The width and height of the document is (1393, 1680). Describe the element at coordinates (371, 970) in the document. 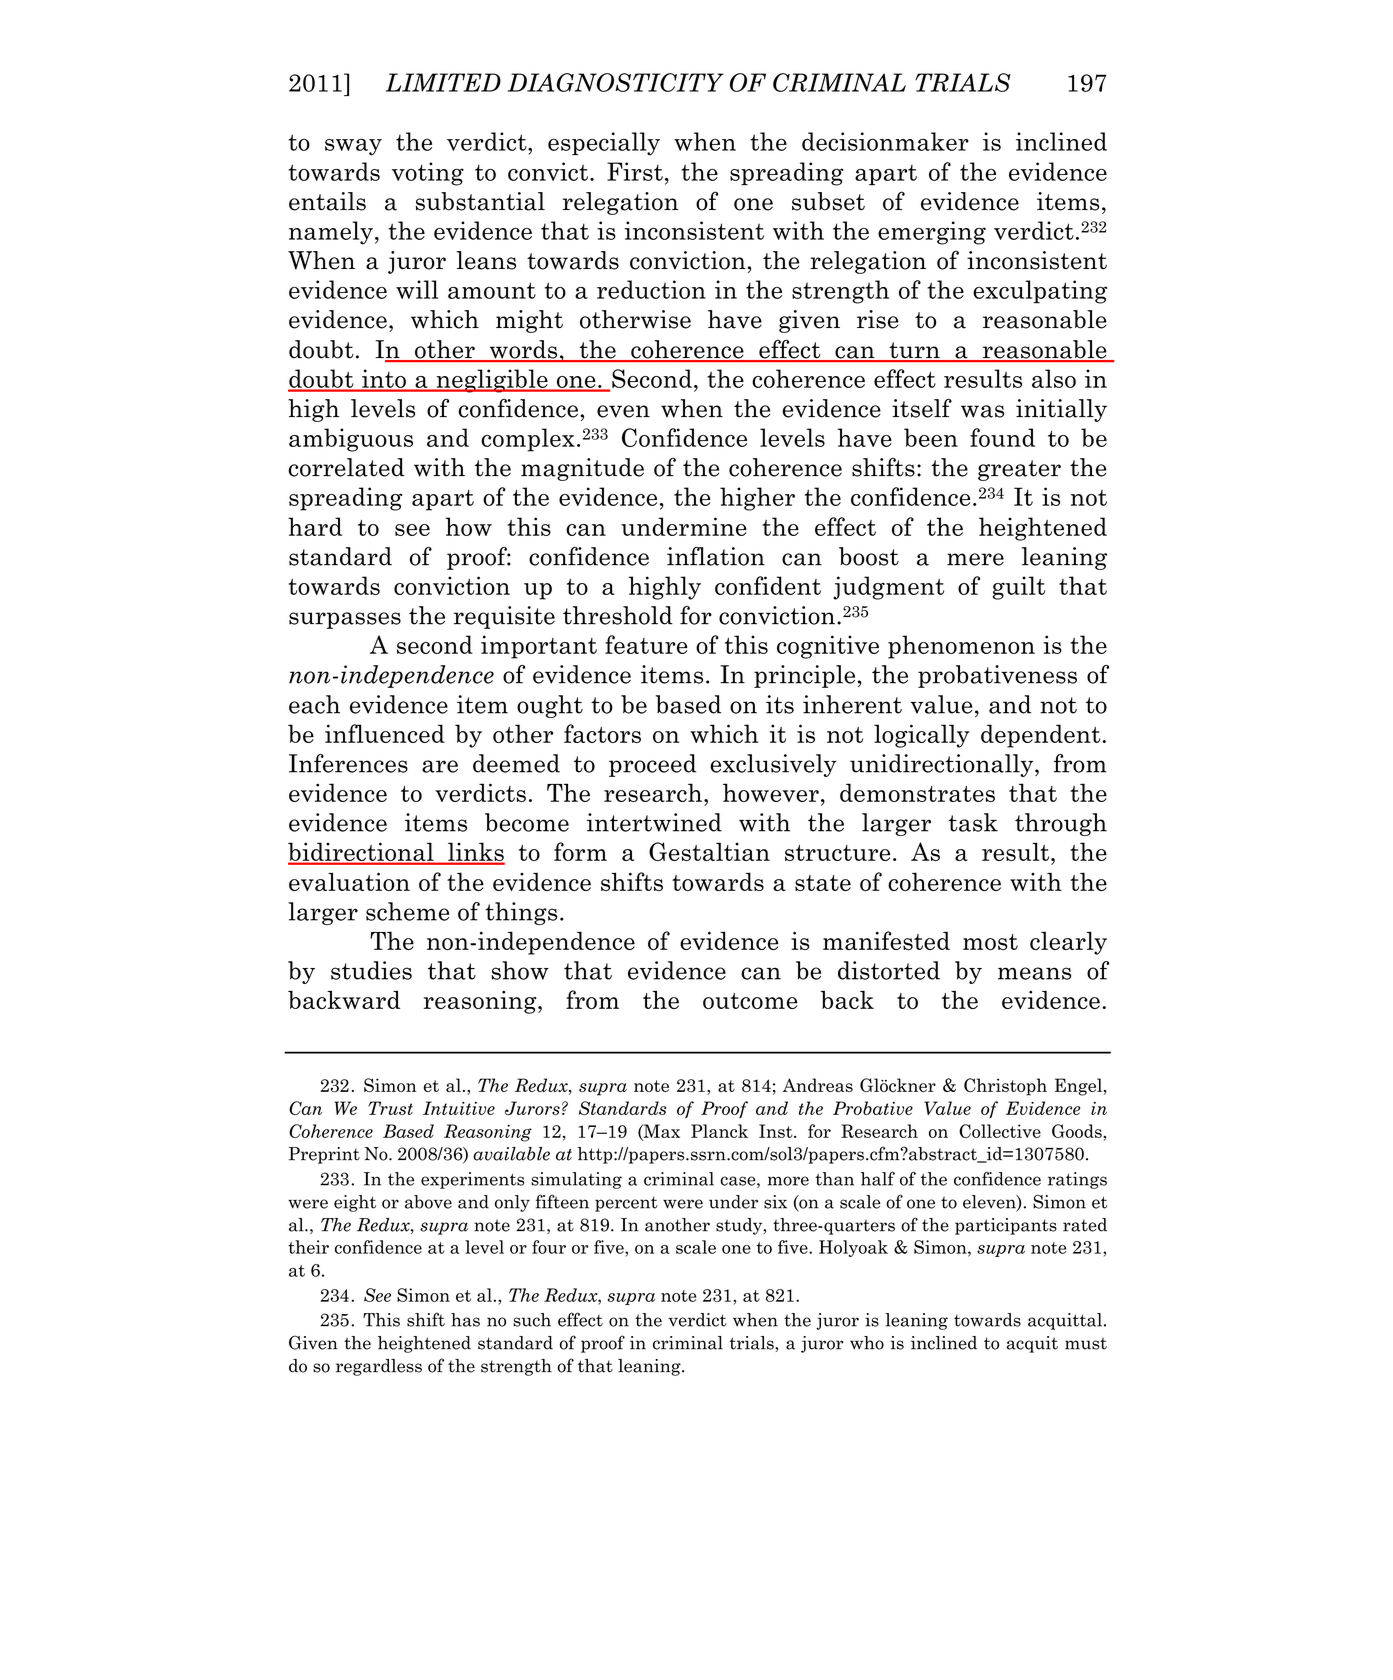

I see `studies` at that location.
